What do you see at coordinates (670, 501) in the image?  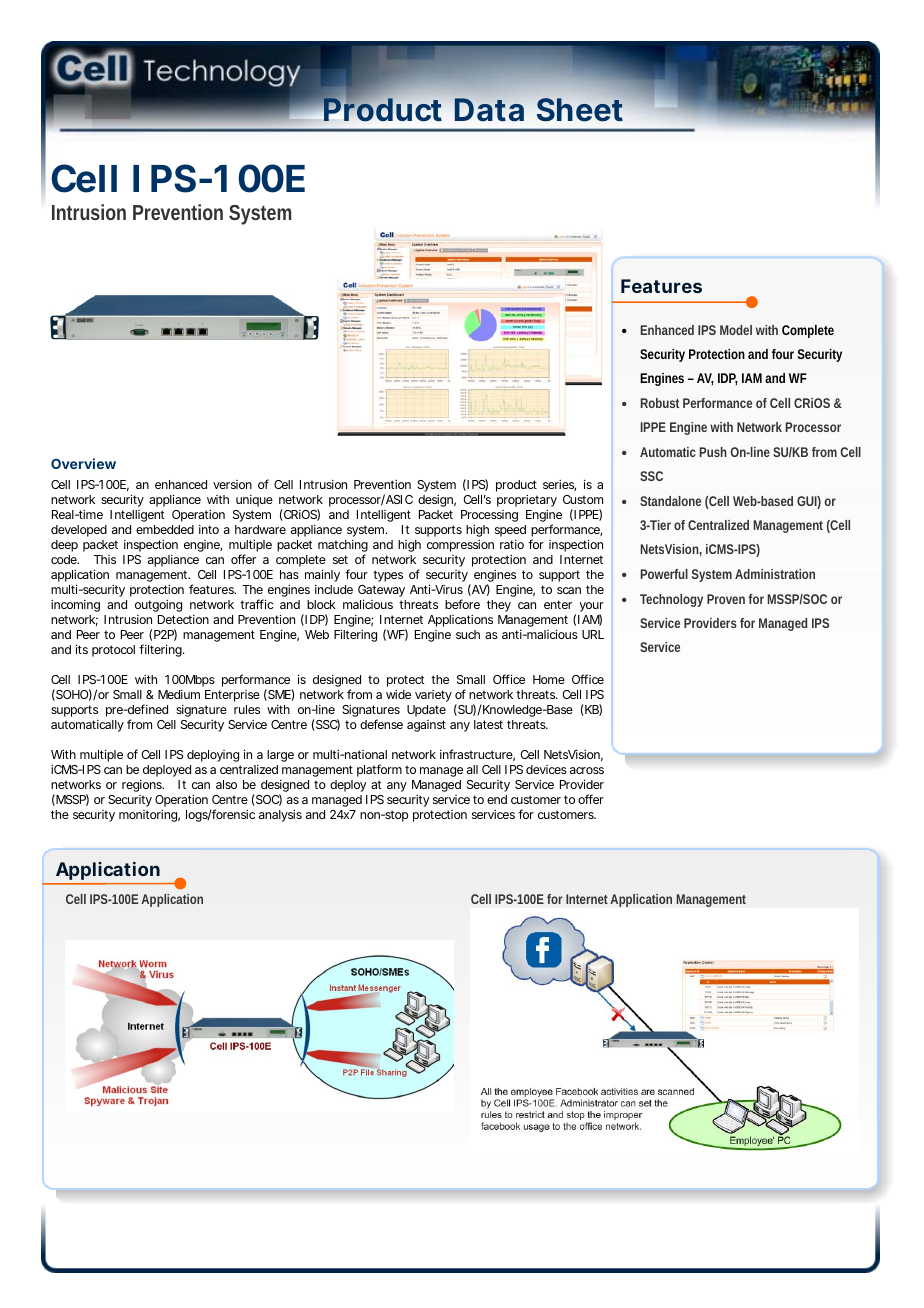 I see `Standalone` at bounding box center [670, 501].
